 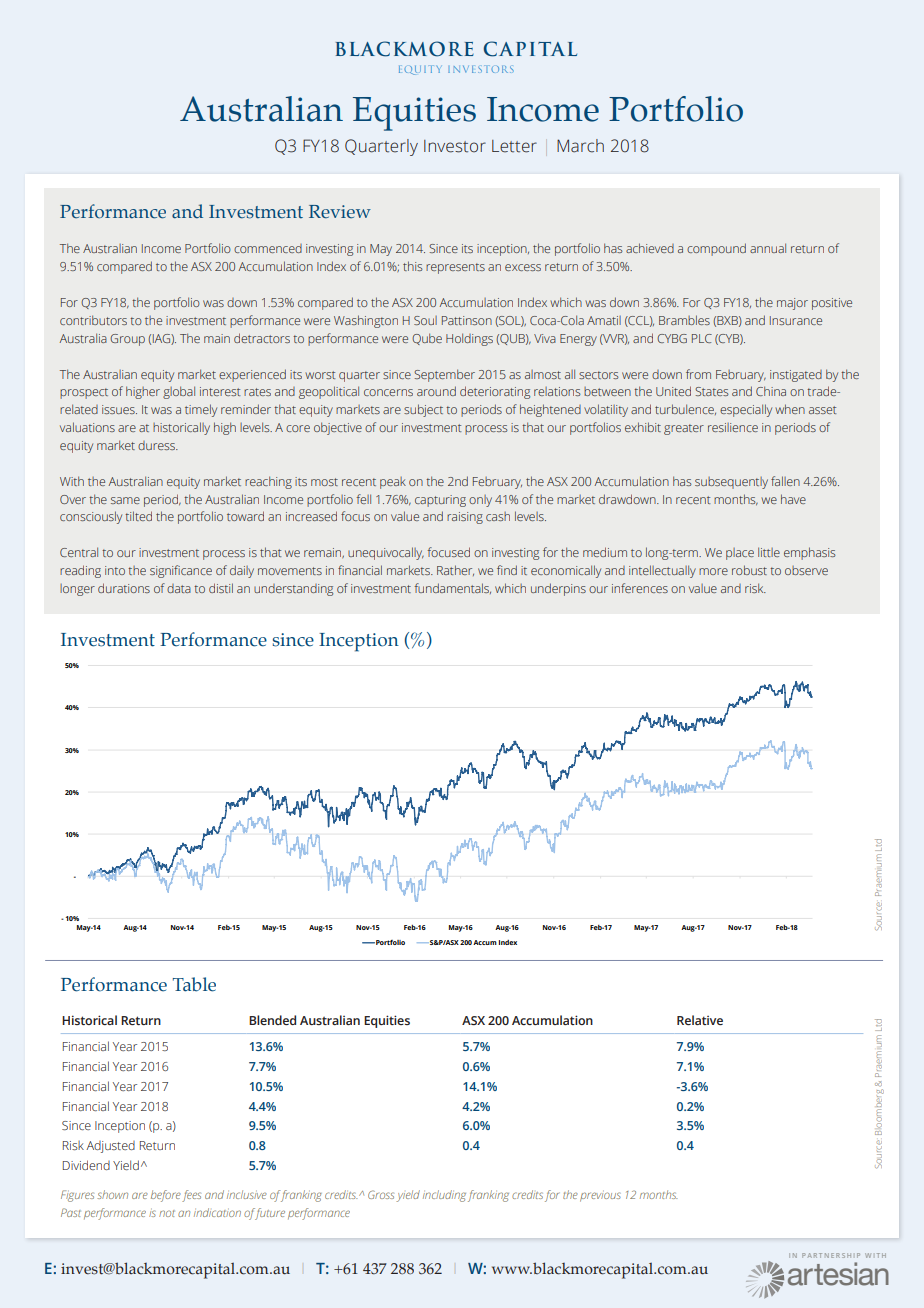 What do you see at coordinates (268, 248) in the screenshot?
I see `commenced` at bounding box center [268, 248].
